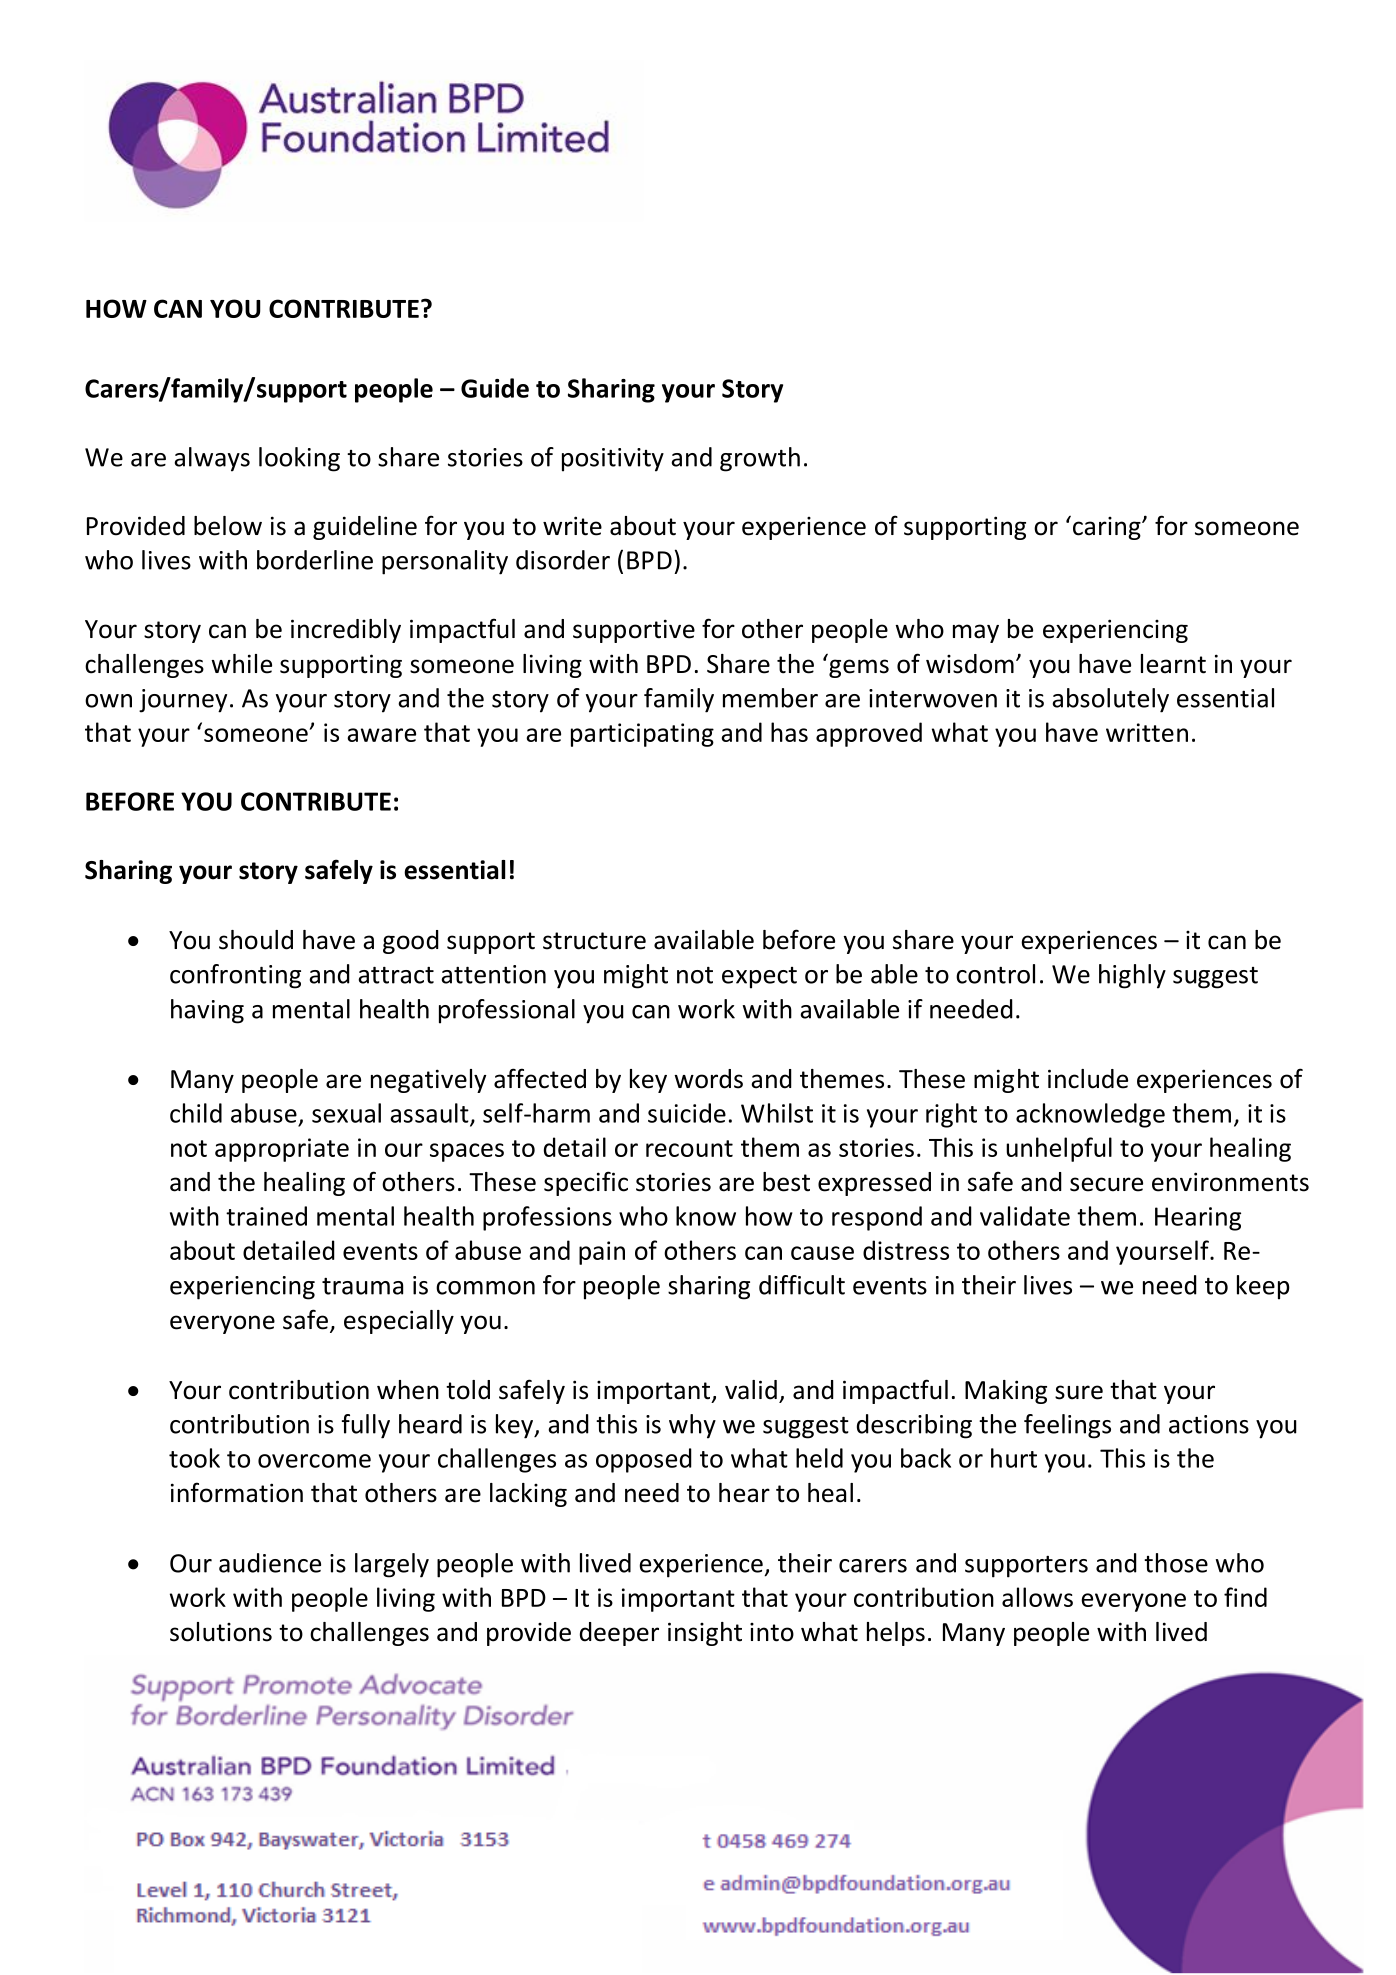 The height and width of the image is (1975, 1396). Describe the element at coordinates (228, 526) in the image. I see `below` at that location.
